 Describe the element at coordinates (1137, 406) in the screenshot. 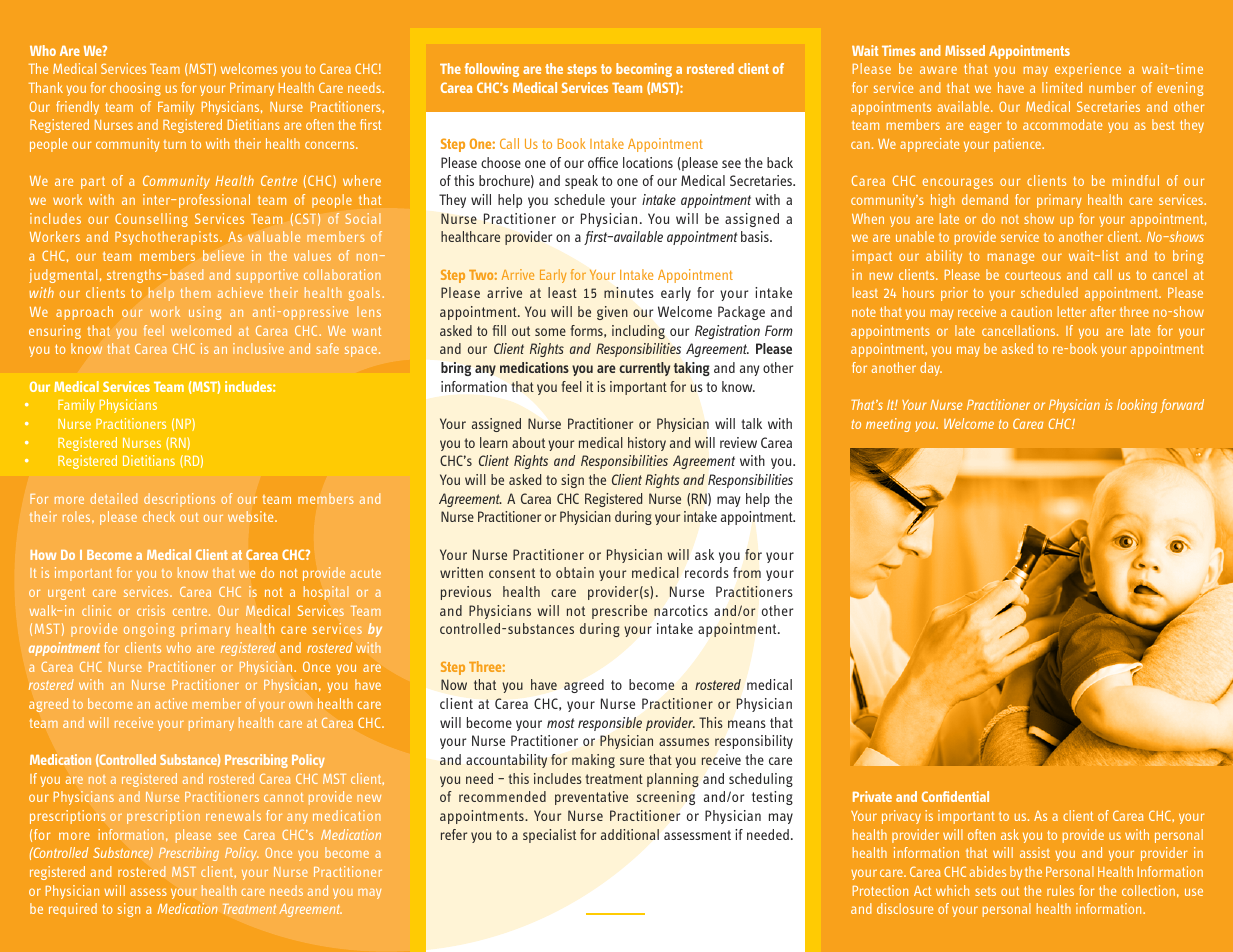

I see `looking` at that location.
